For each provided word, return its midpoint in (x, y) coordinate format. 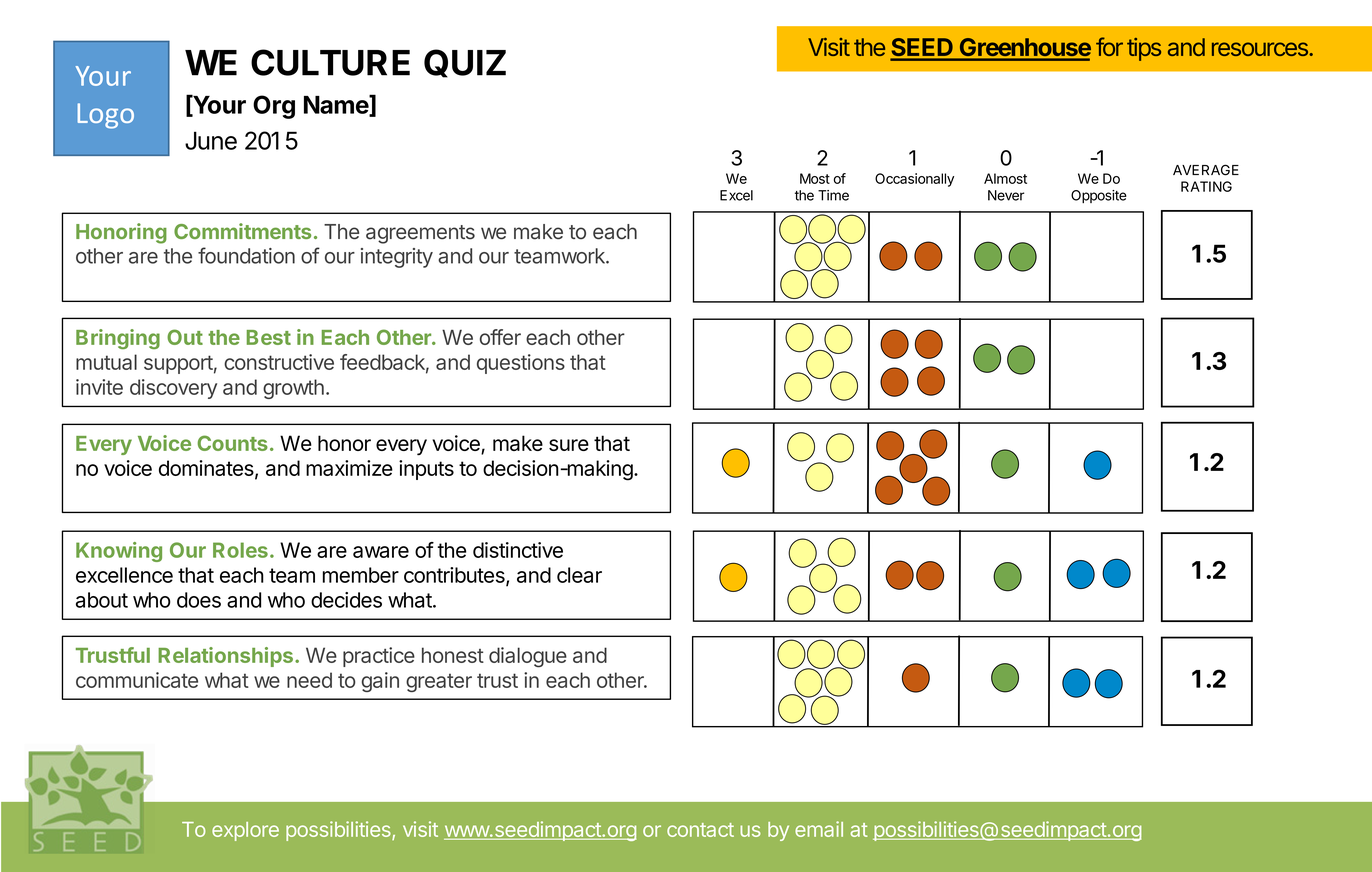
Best (269, 337)
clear (579, 575)
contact (700, 830)
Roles (240, 550)
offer (500, 337)
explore (245, 831)
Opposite (1099, 196)
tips (1144, 49)
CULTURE (330, 62)
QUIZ (465, 63)
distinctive (518, 550)
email (819, 829)
